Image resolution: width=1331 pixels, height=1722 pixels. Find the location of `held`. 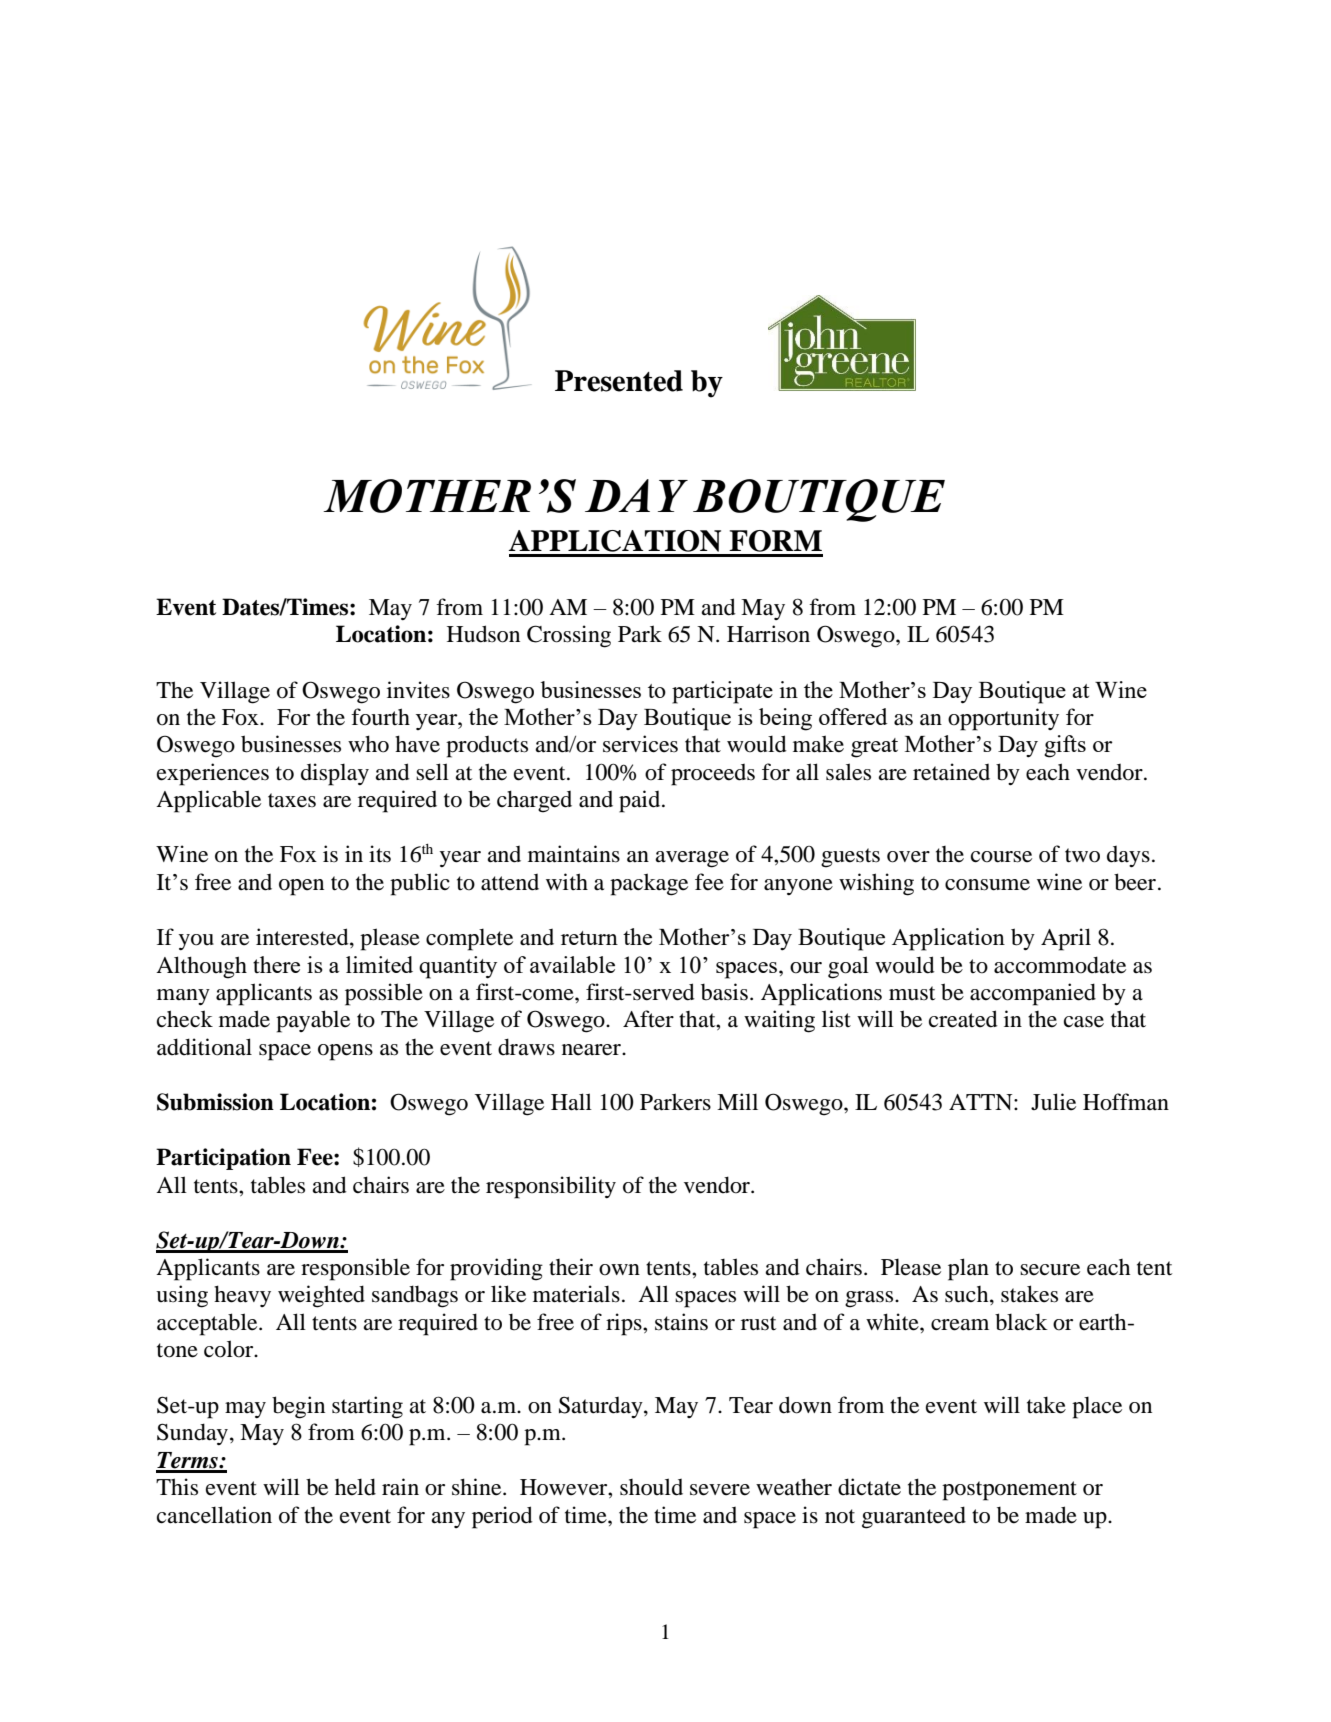

held is located at coordinates (355, 1487).
